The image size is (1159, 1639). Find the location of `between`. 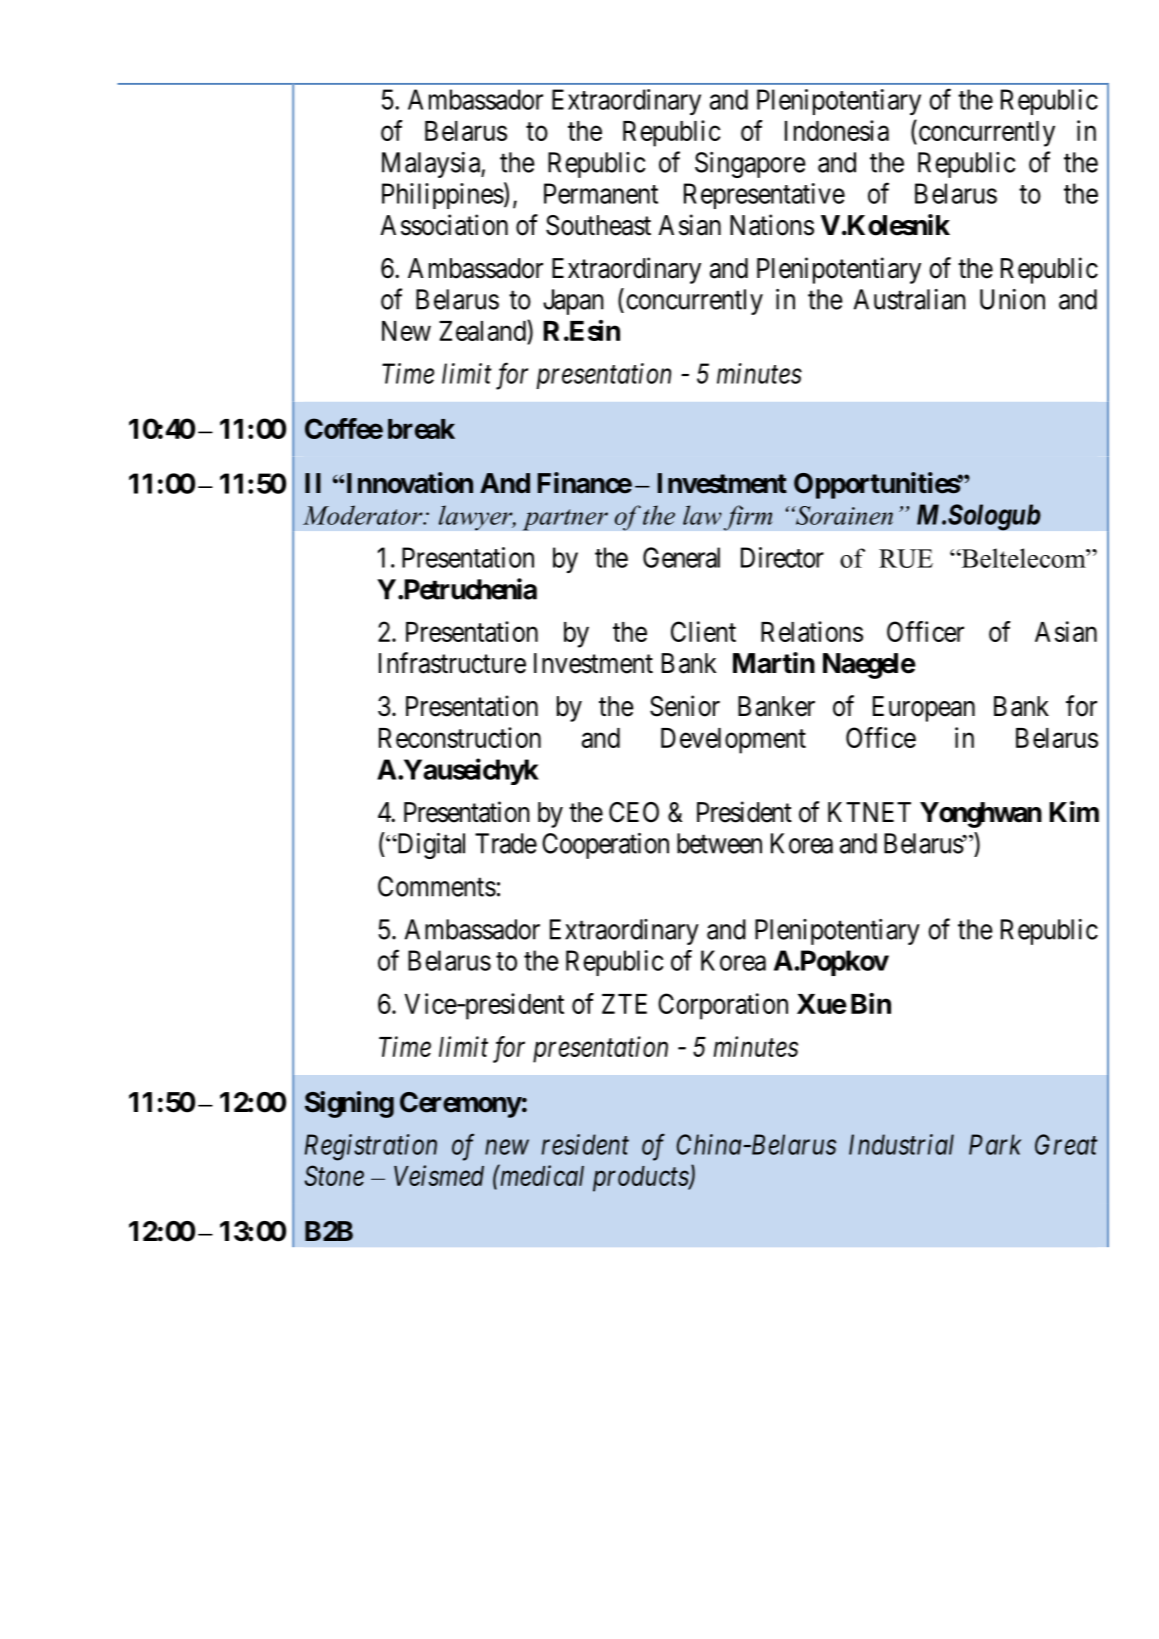

between is located at coordinates (719, 843).
